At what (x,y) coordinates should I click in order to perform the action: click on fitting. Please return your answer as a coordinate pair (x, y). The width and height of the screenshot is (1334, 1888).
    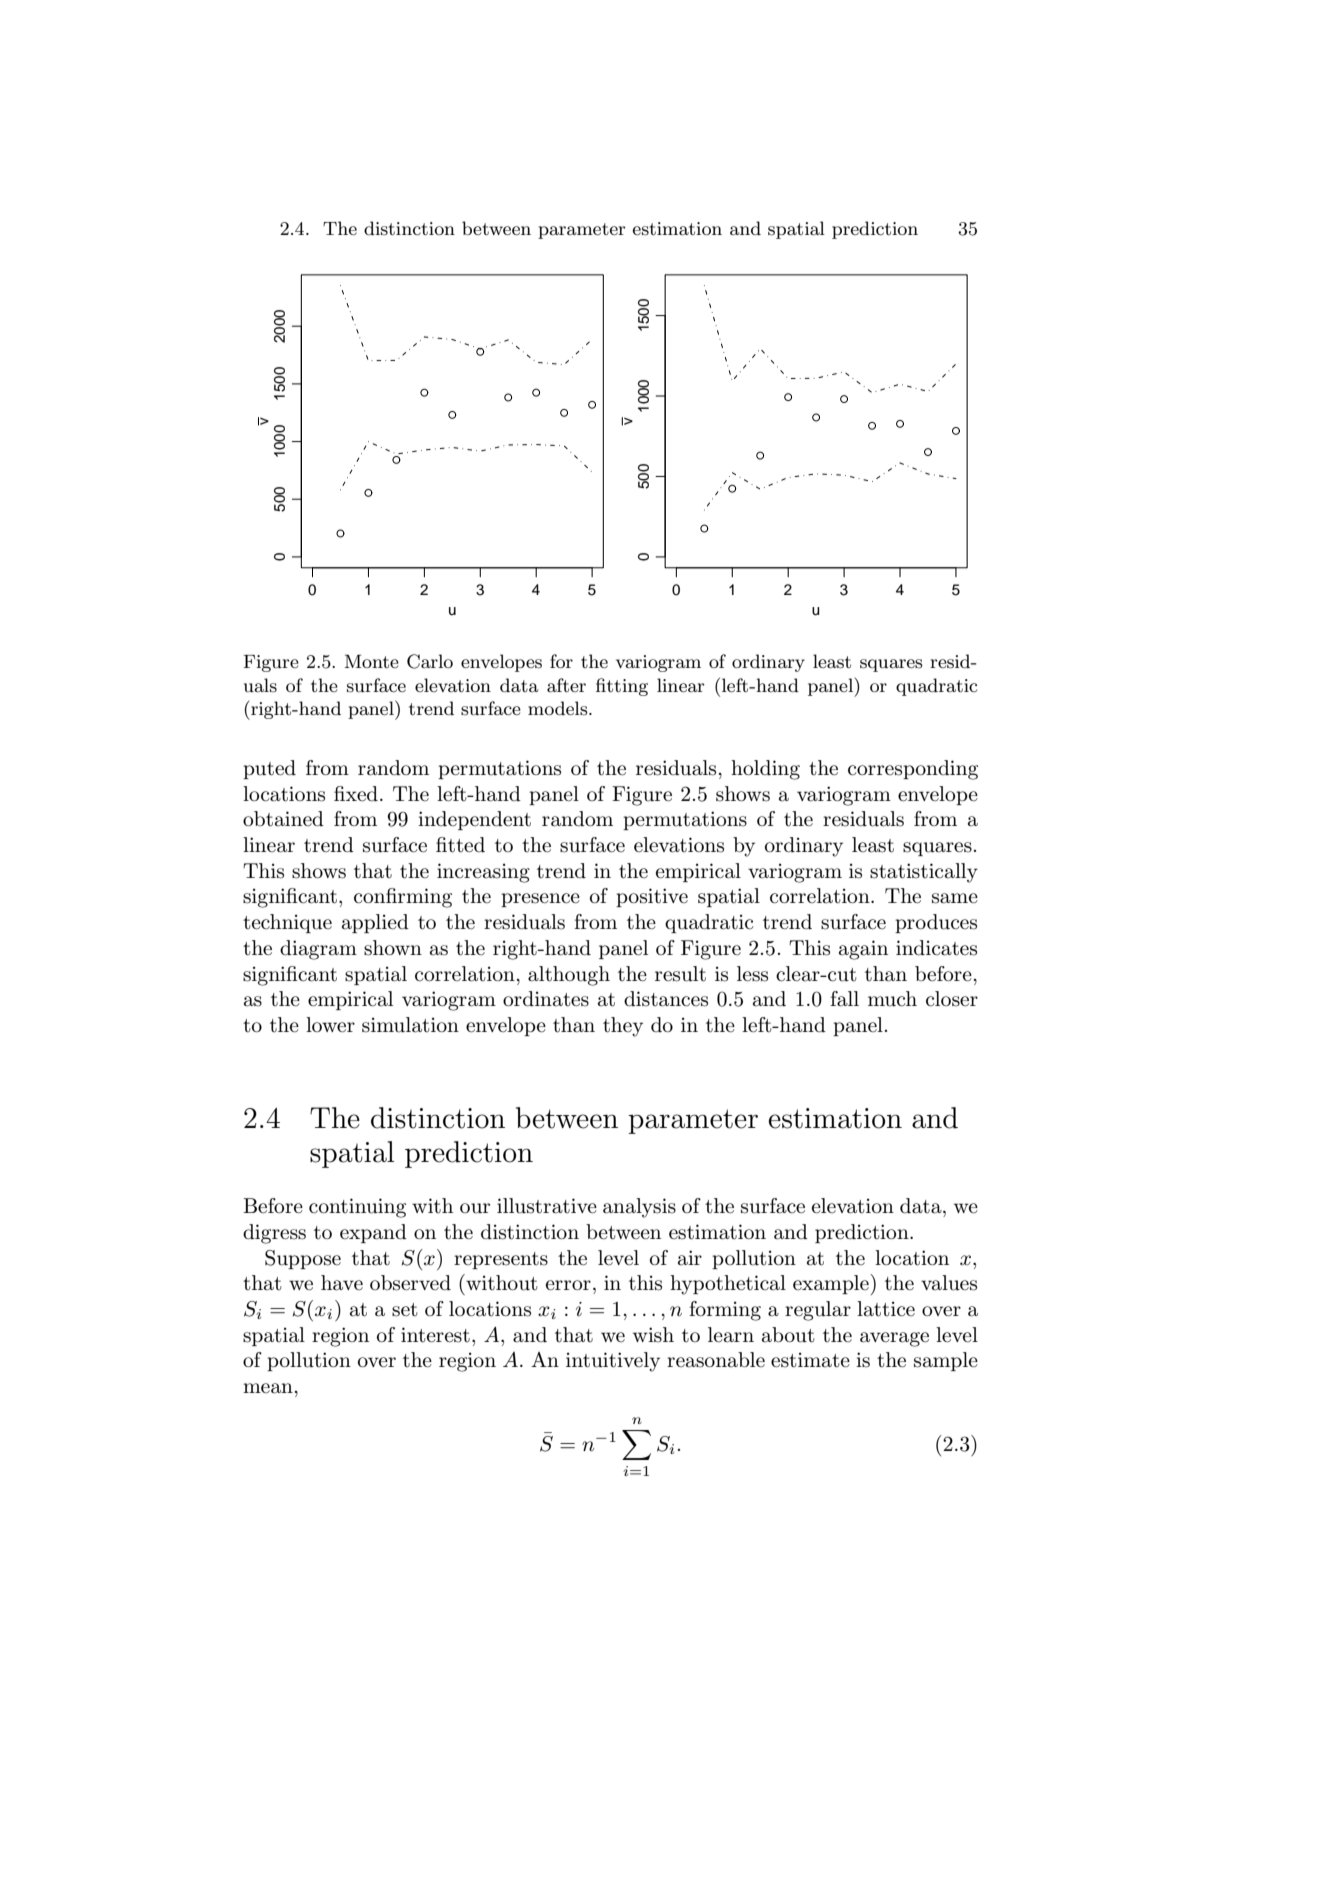
    Looking at the image, I should click on (622, 687).
